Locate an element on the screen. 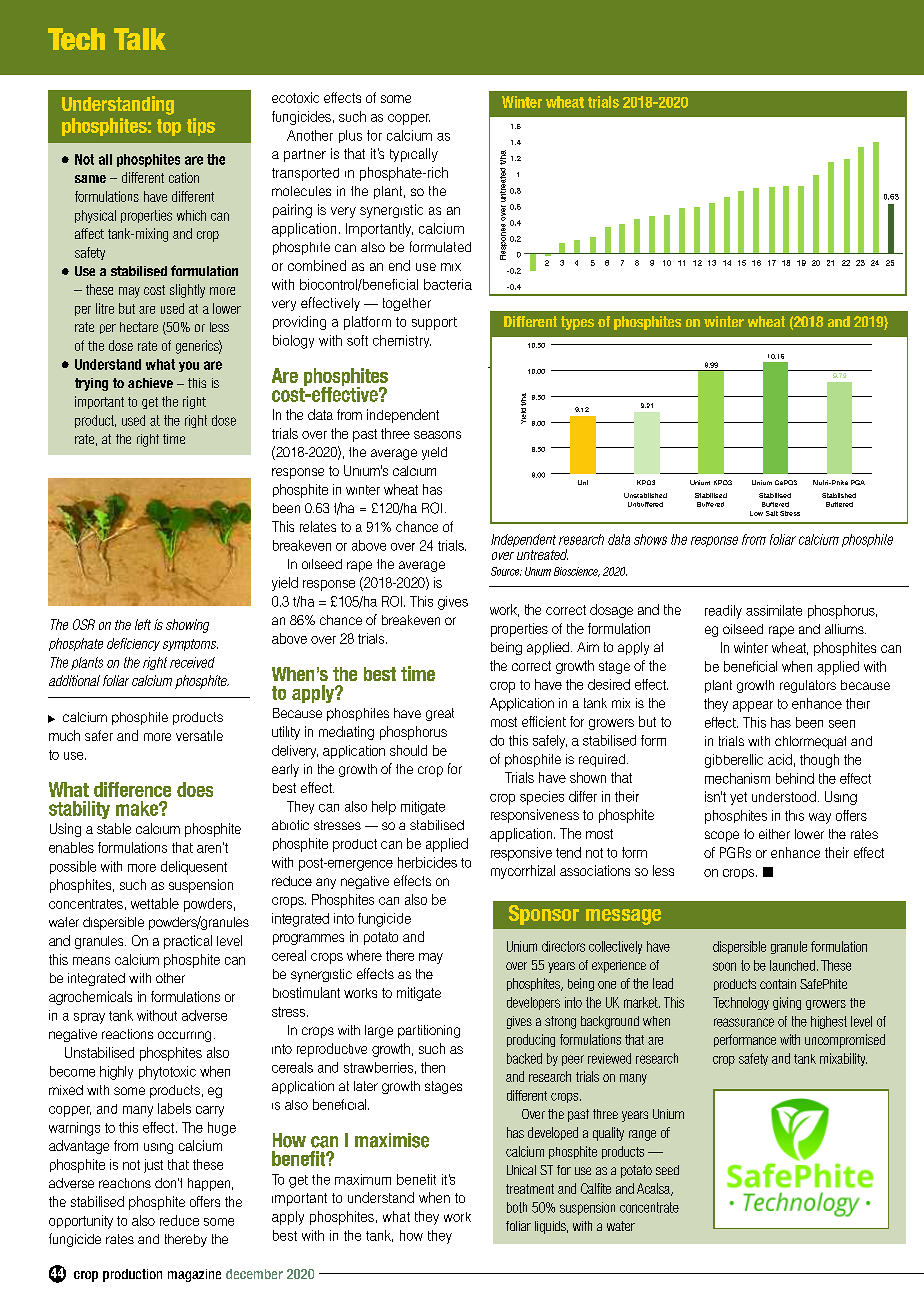 This screenshot has height=1308, width=924. typically is located at coordinates (414, 155).
